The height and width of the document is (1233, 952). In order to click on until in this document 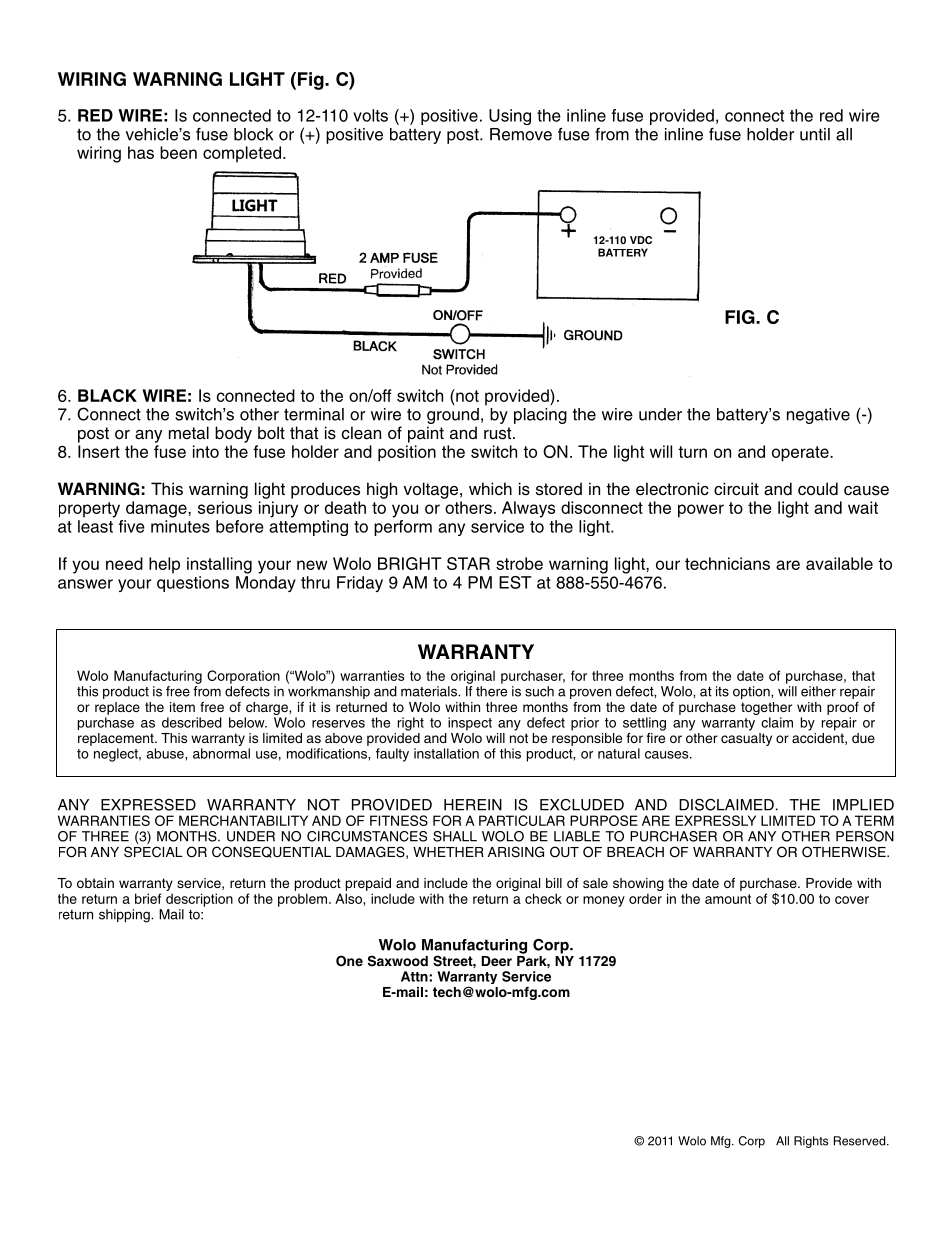, I will do `click(815, 134)`.
